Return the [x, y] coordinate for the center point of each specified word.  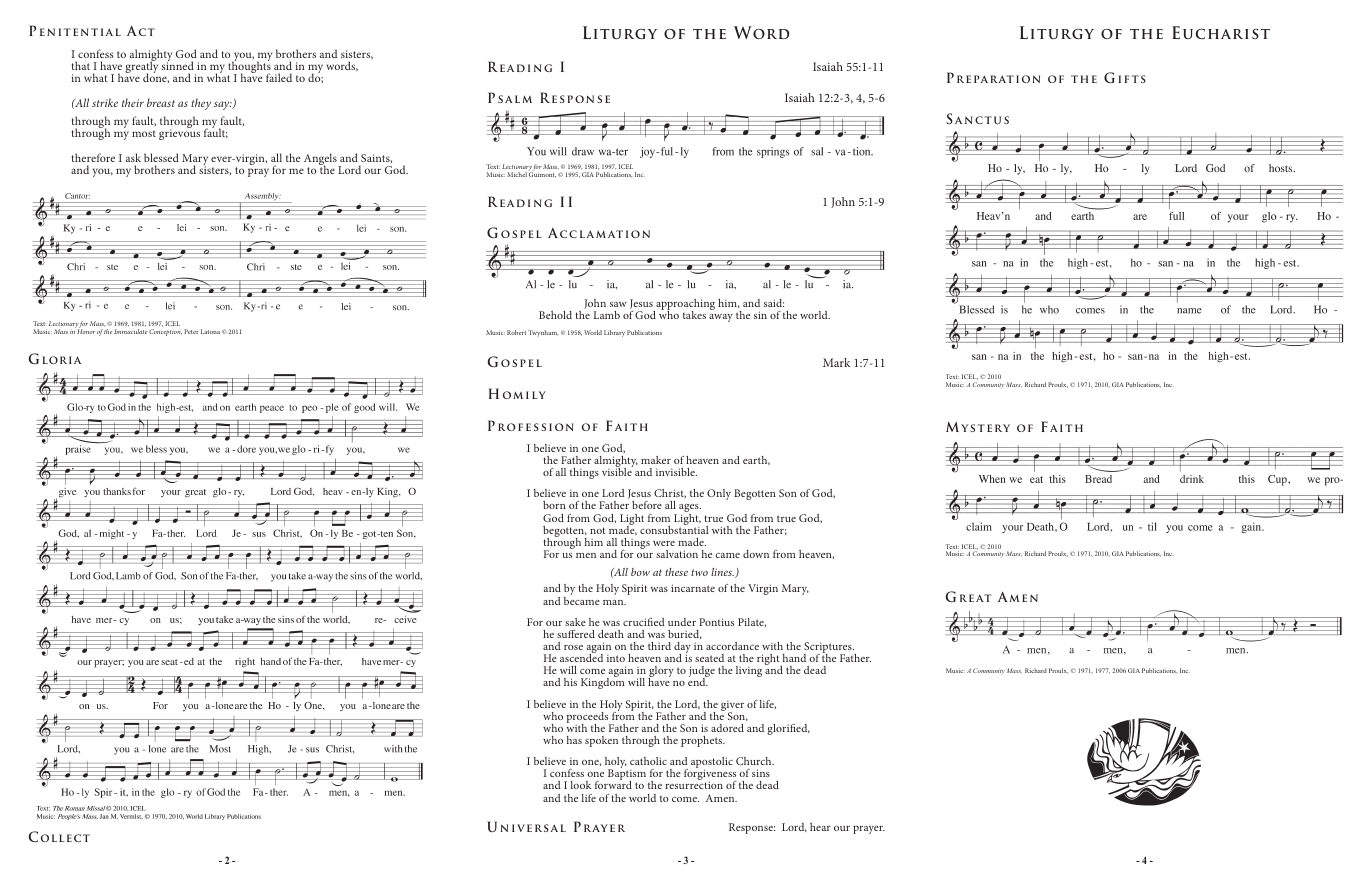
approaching [684, 306]
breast [161, 102]
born [554, 505]
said [774, 303]
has [574, 740]
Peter [191, 331]
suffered [576, 634]
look [581, 785]
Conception [165, 332]
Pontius [716, 622]
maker [656, 460]
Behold [555, 315]
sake [575, 622]
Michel [518, 173]
